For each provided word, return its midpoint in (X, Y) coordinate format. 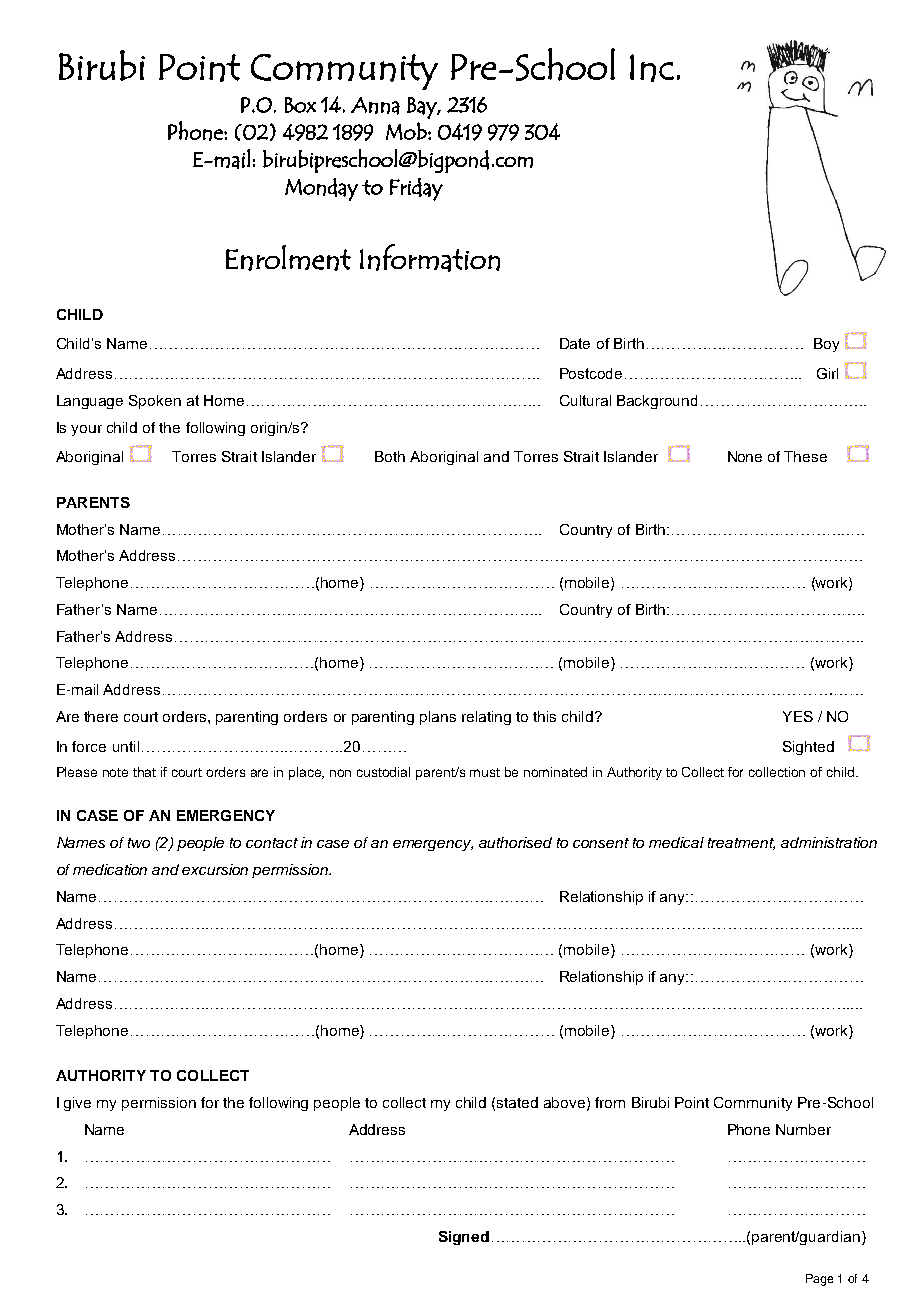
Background (657, 402)
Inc (652, 68)
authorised (515, 842)
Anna (375, 106)
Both (390, 456)
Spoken (155, 402)
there (101, 716)
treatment (741, 844)
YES (798, 716)
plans (438, 718)
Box (300, 105)
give (77, 1104)
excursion (215, 869)
